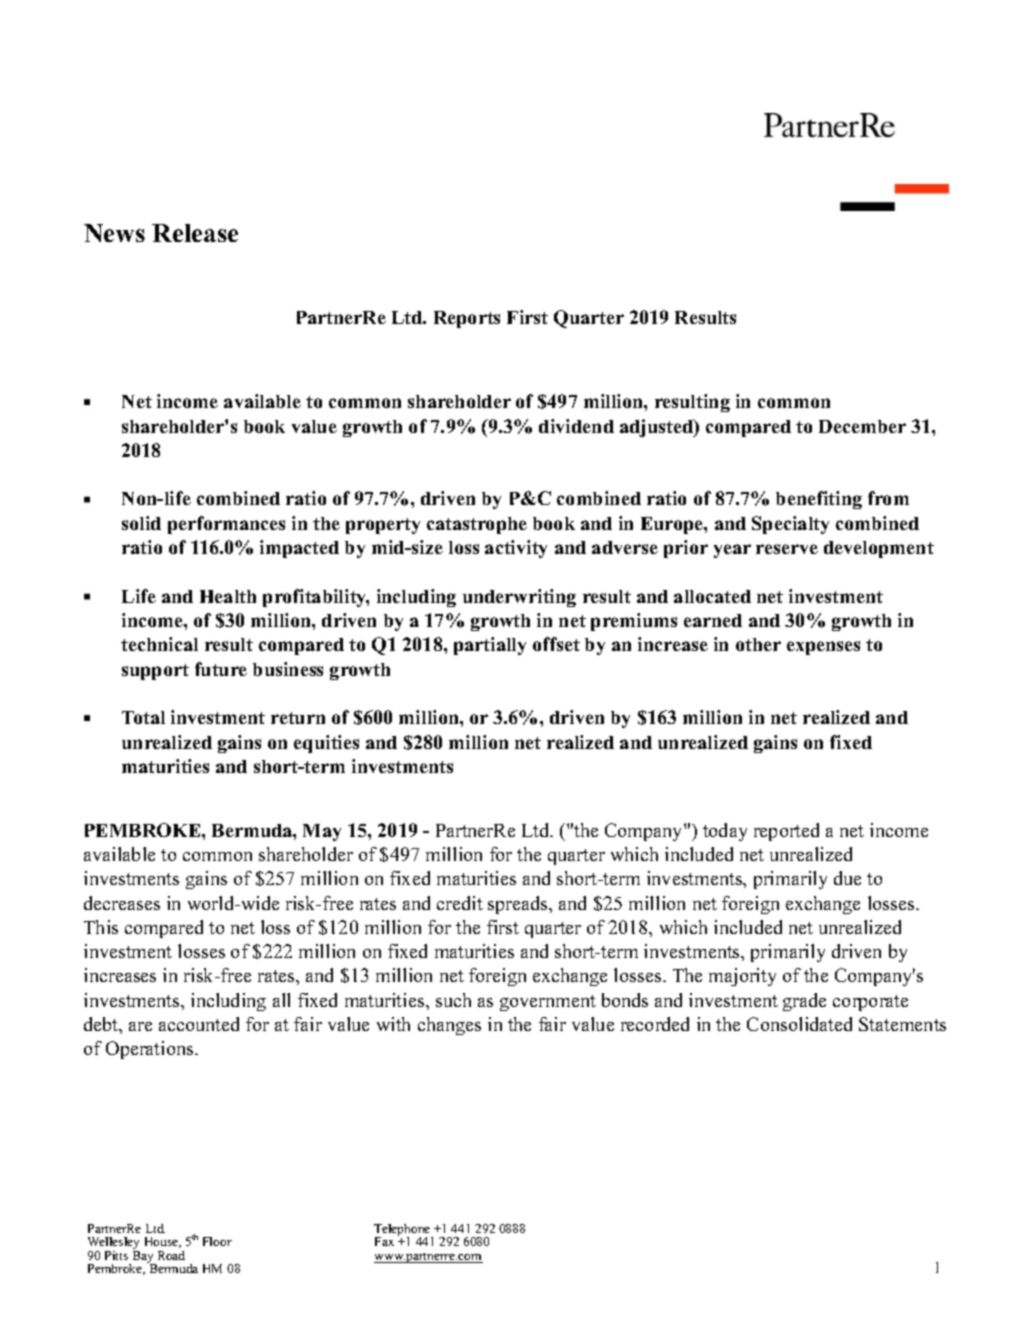 The height and width of the screenshot is (1337, 1033). Describe the element at coordinates (862, 426) in the screenshot. I see `December` at that location.
